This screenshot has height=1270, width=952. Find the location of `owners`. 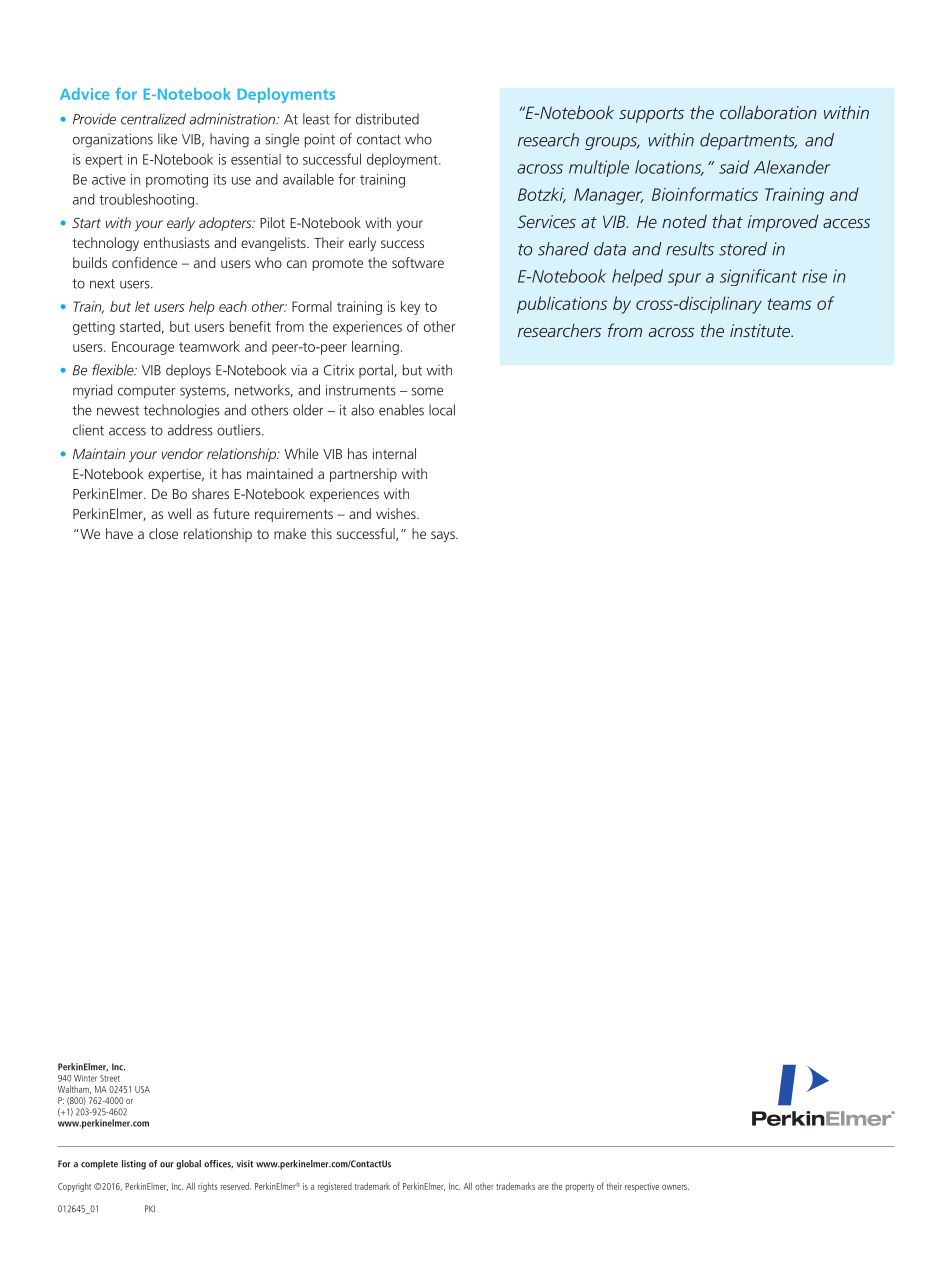

owners is located at coordinates (675, 1187).
